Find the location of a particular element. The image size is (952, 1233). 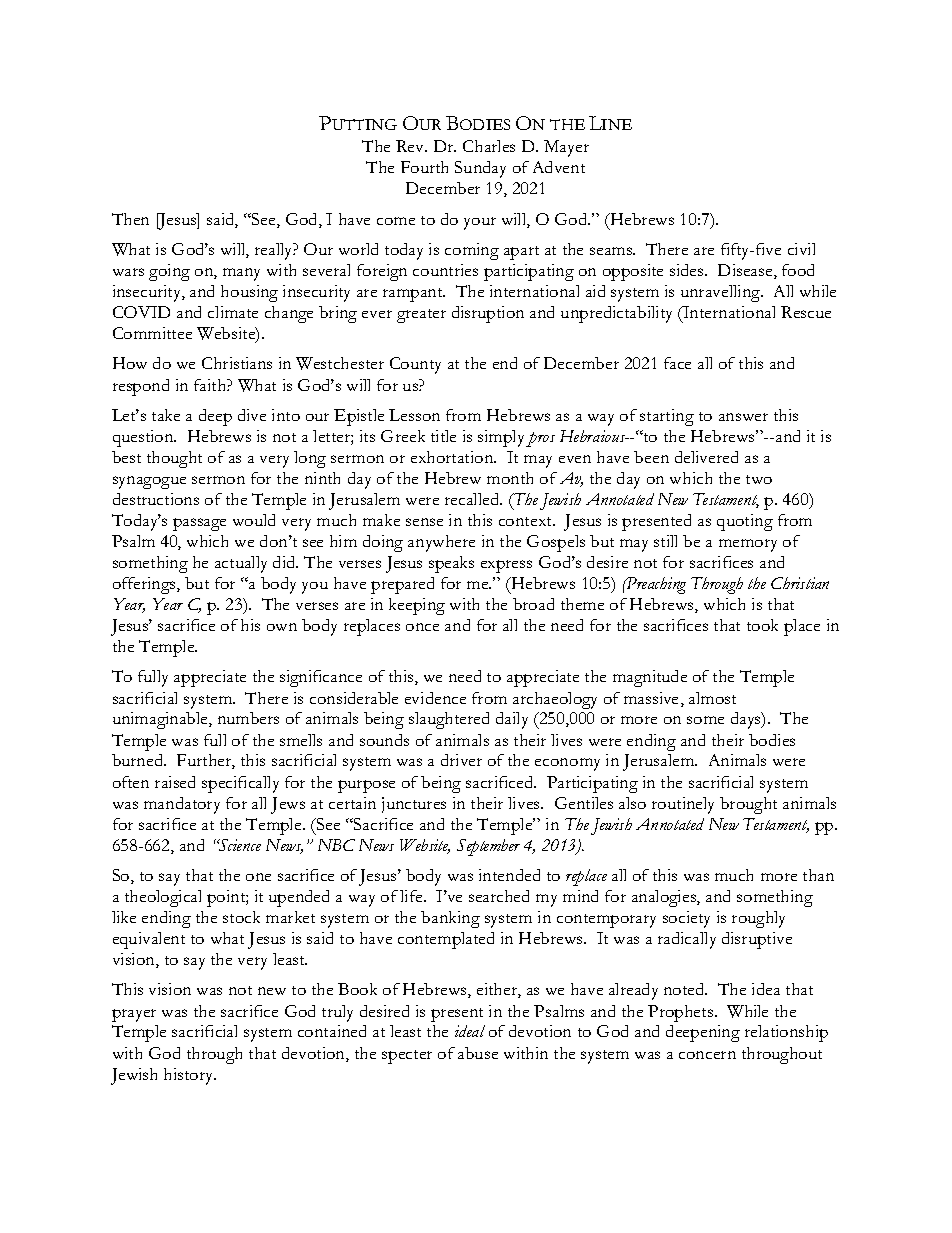

took is located at coordinates (762, 625).
